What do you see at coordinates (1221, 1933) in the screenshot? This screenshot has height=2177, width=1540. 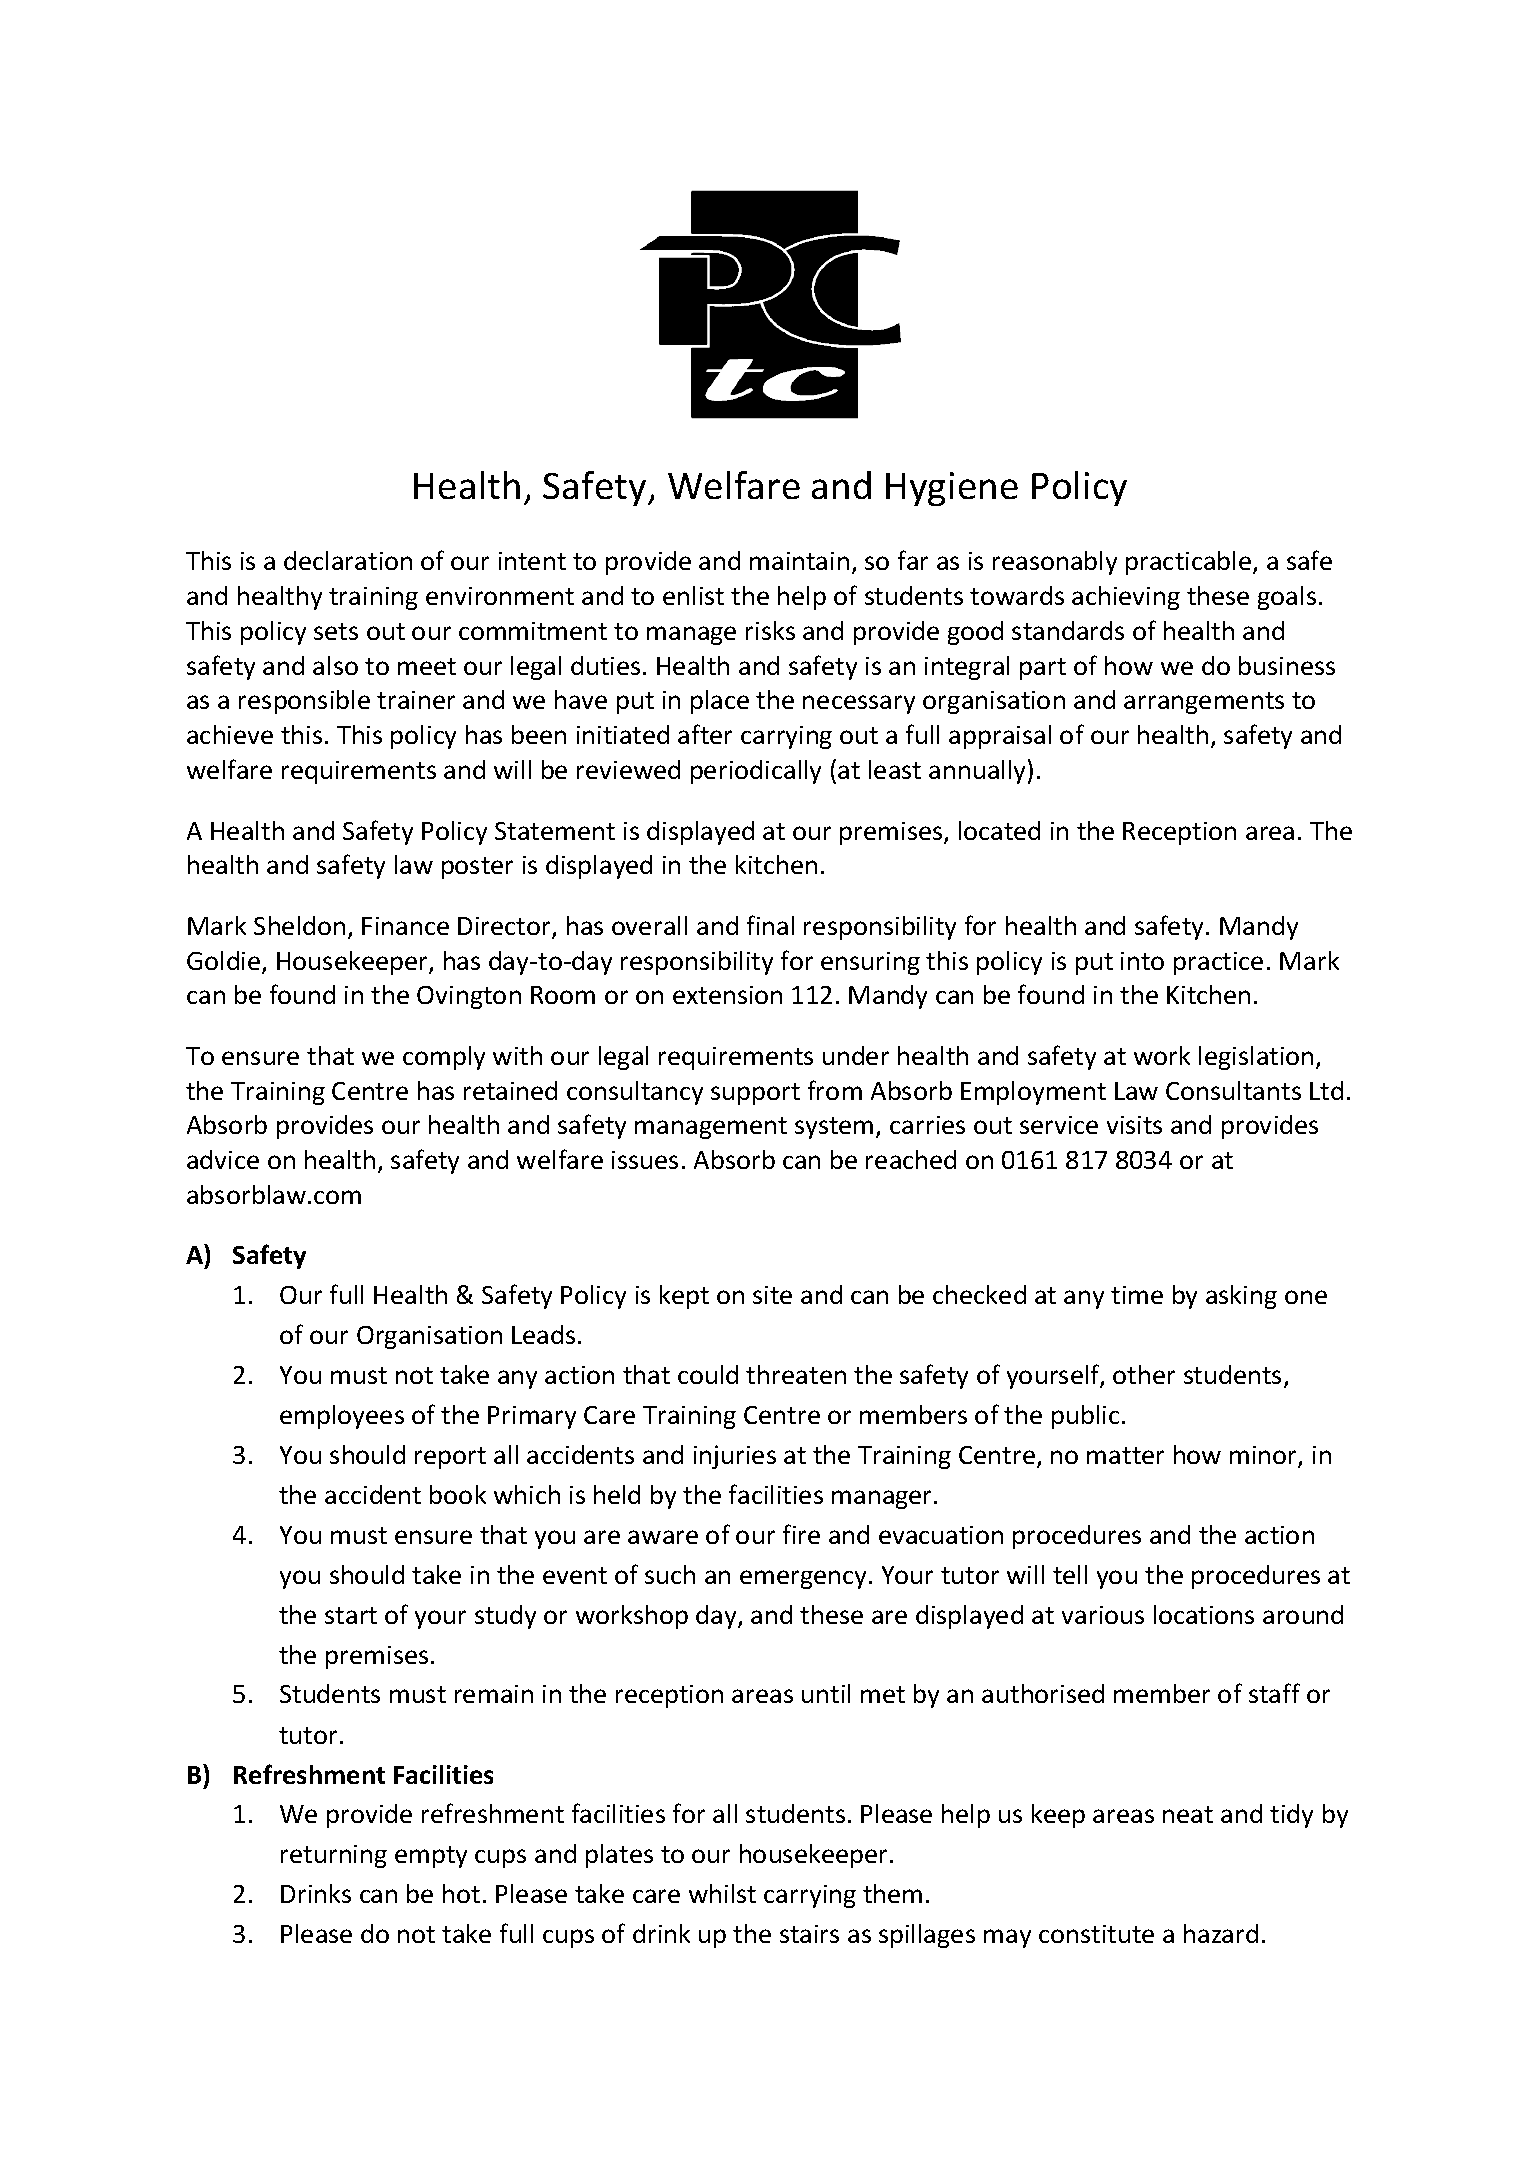 I see `hazard` at bounding box center [1221, 1933].
